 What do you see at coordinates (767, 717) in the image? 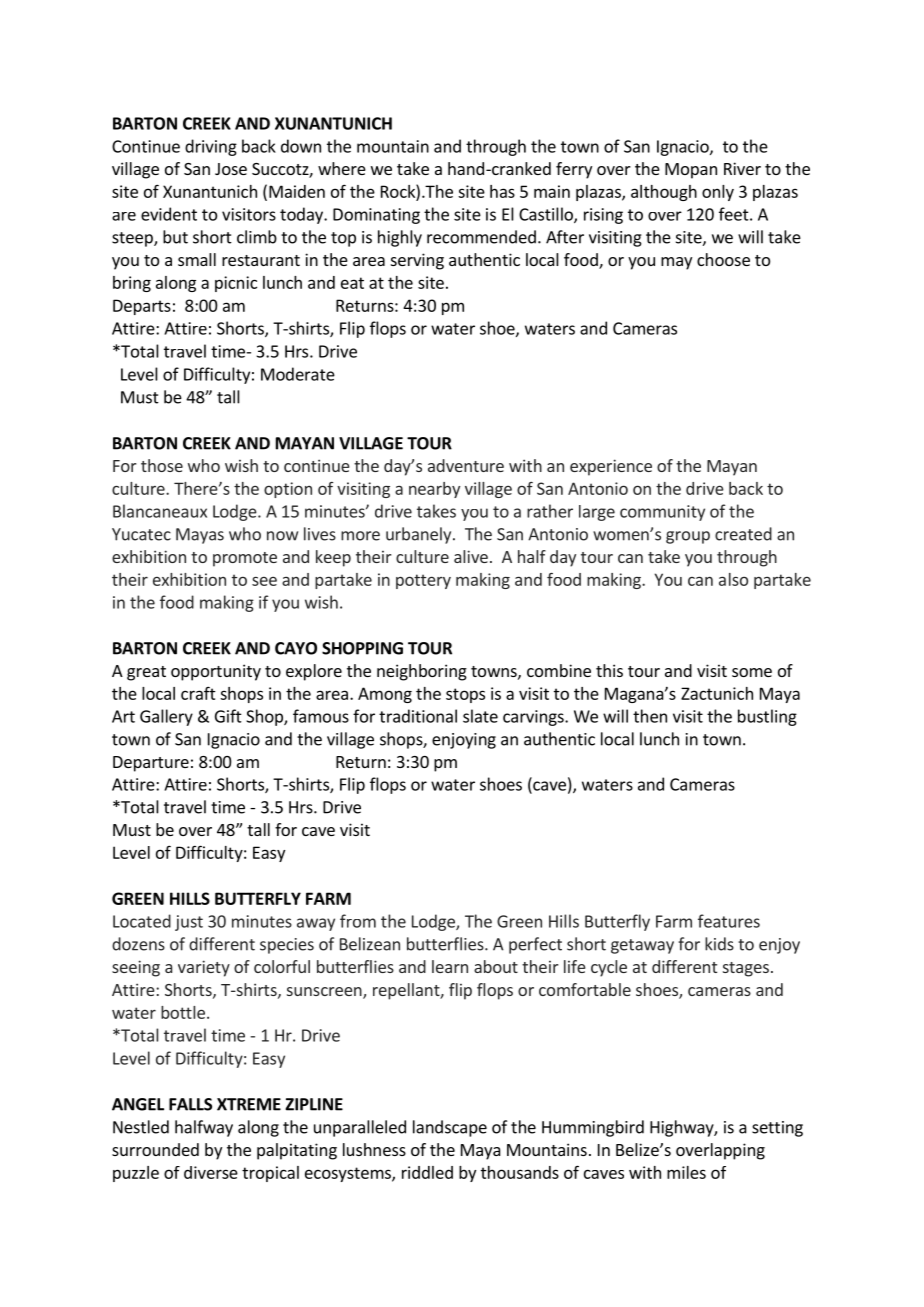
I see `bustling` at bounding box center [767, 717].
